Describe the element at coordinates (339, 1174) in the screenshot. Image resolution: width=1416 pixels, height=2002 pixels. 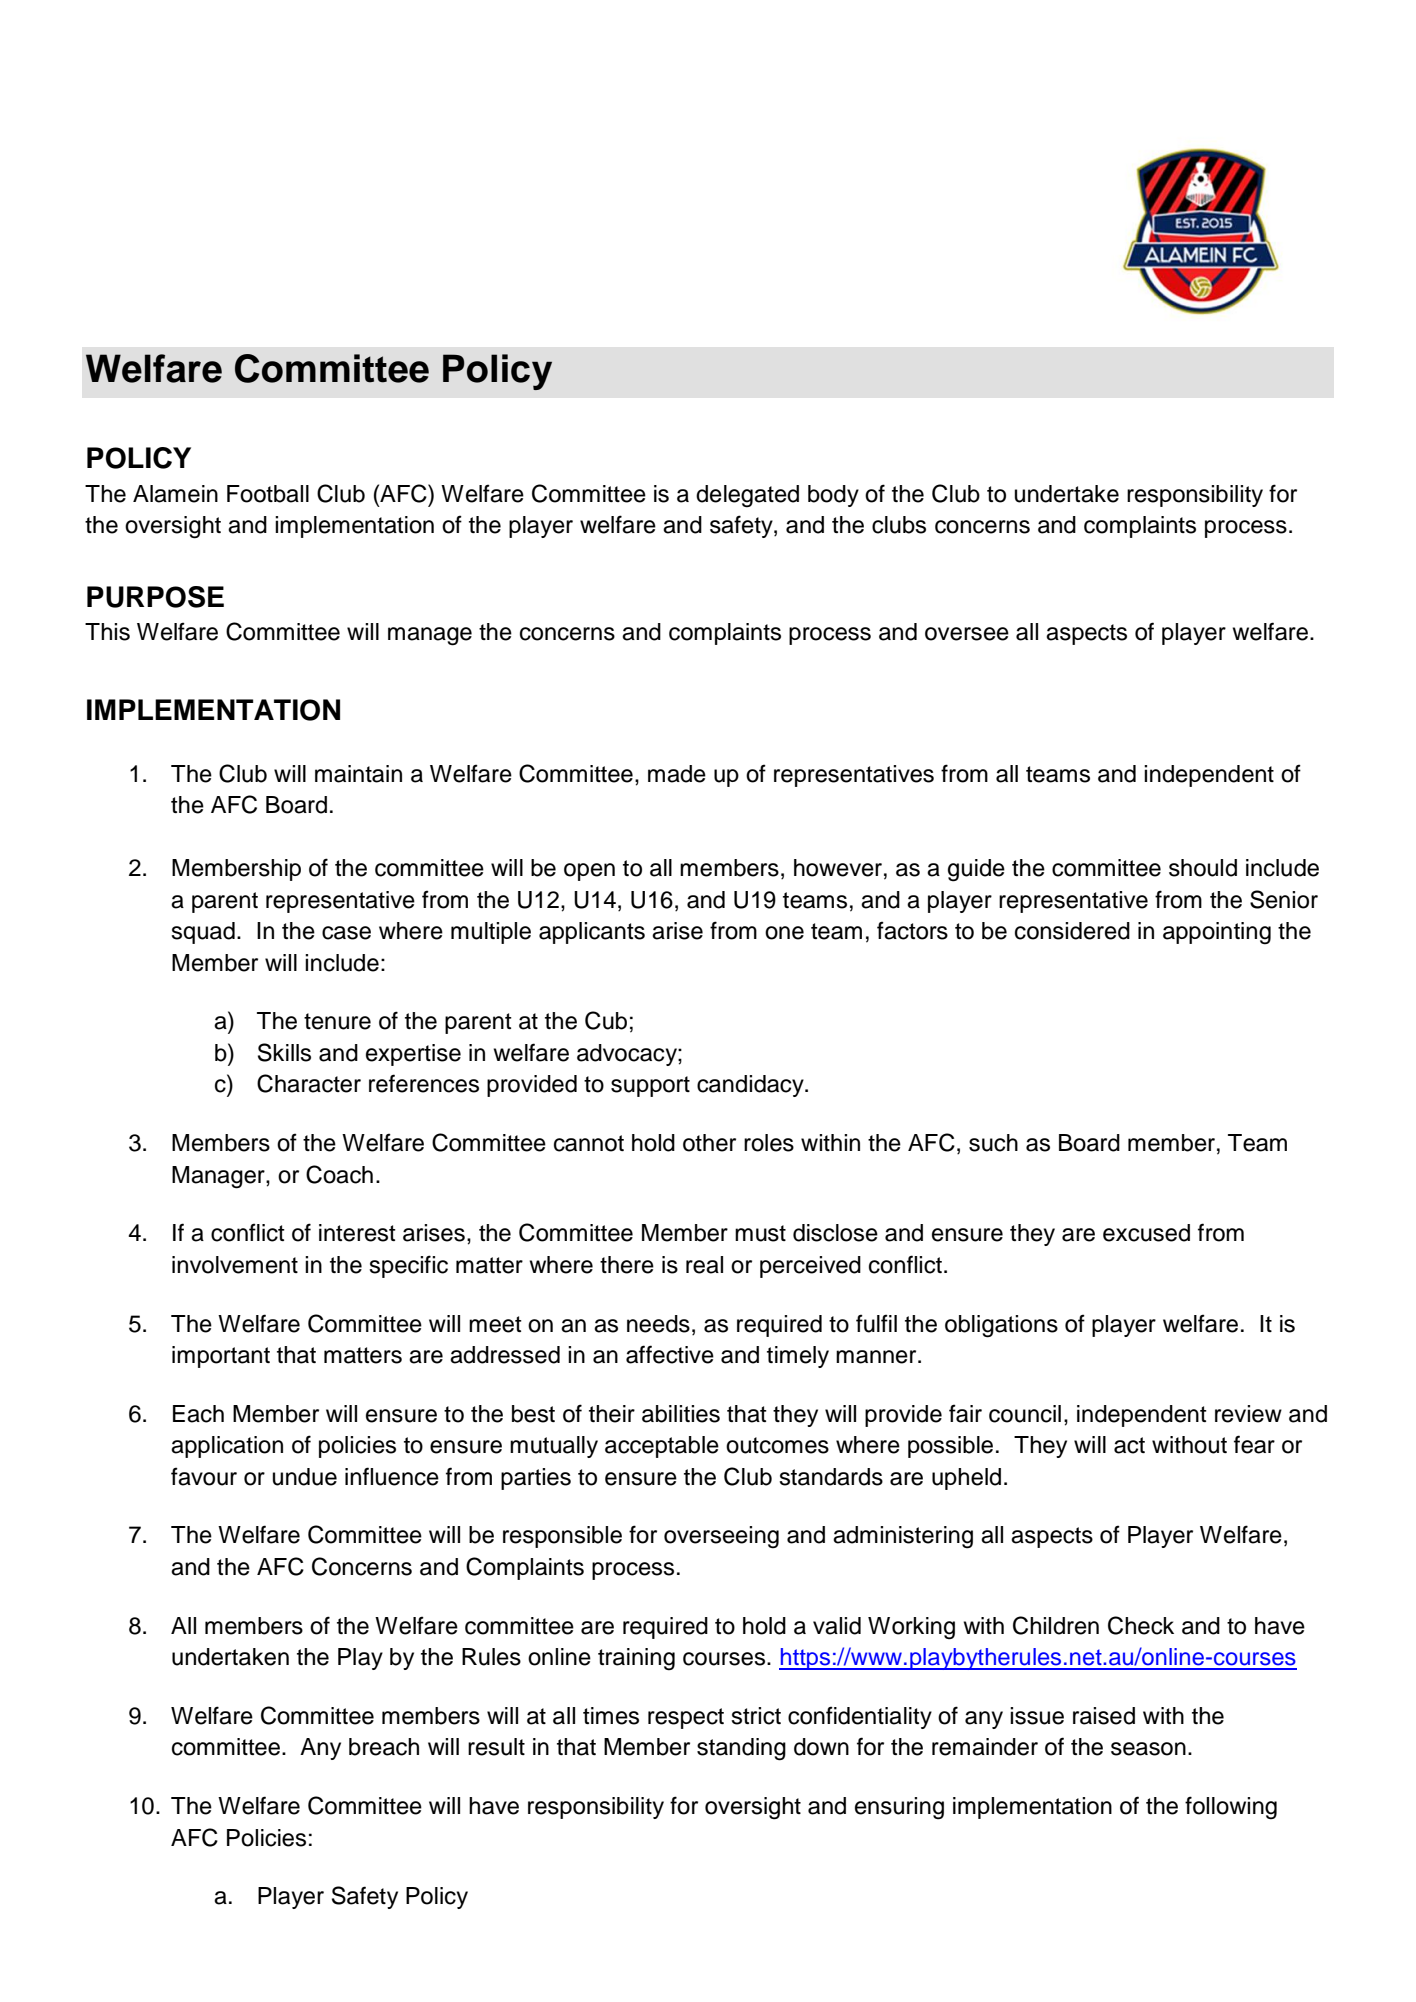
I see `Coach` at that location.
